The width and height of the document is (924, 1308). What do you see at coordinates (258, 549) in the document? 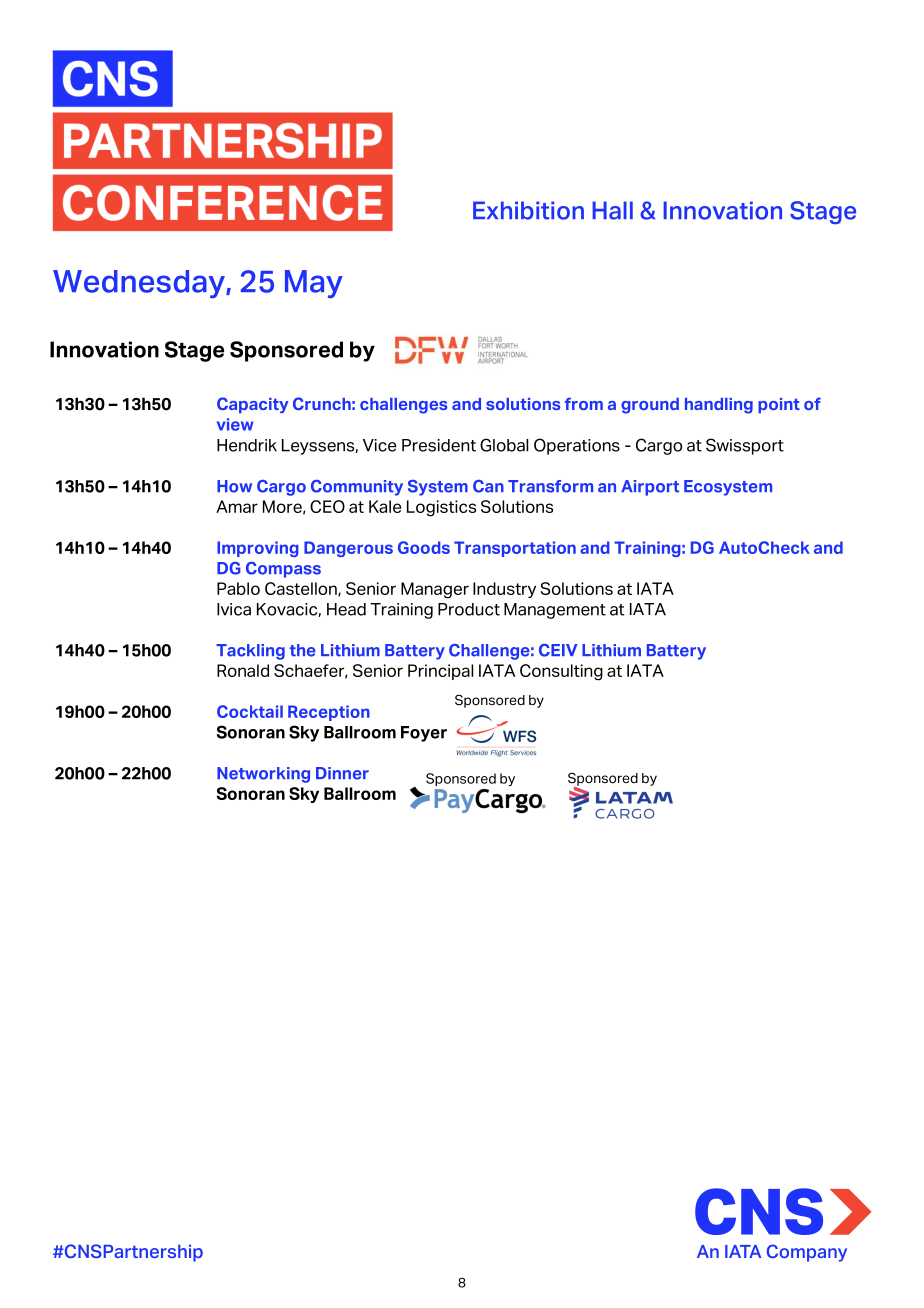
I see `Improving` at bounding box center [258, 549].
